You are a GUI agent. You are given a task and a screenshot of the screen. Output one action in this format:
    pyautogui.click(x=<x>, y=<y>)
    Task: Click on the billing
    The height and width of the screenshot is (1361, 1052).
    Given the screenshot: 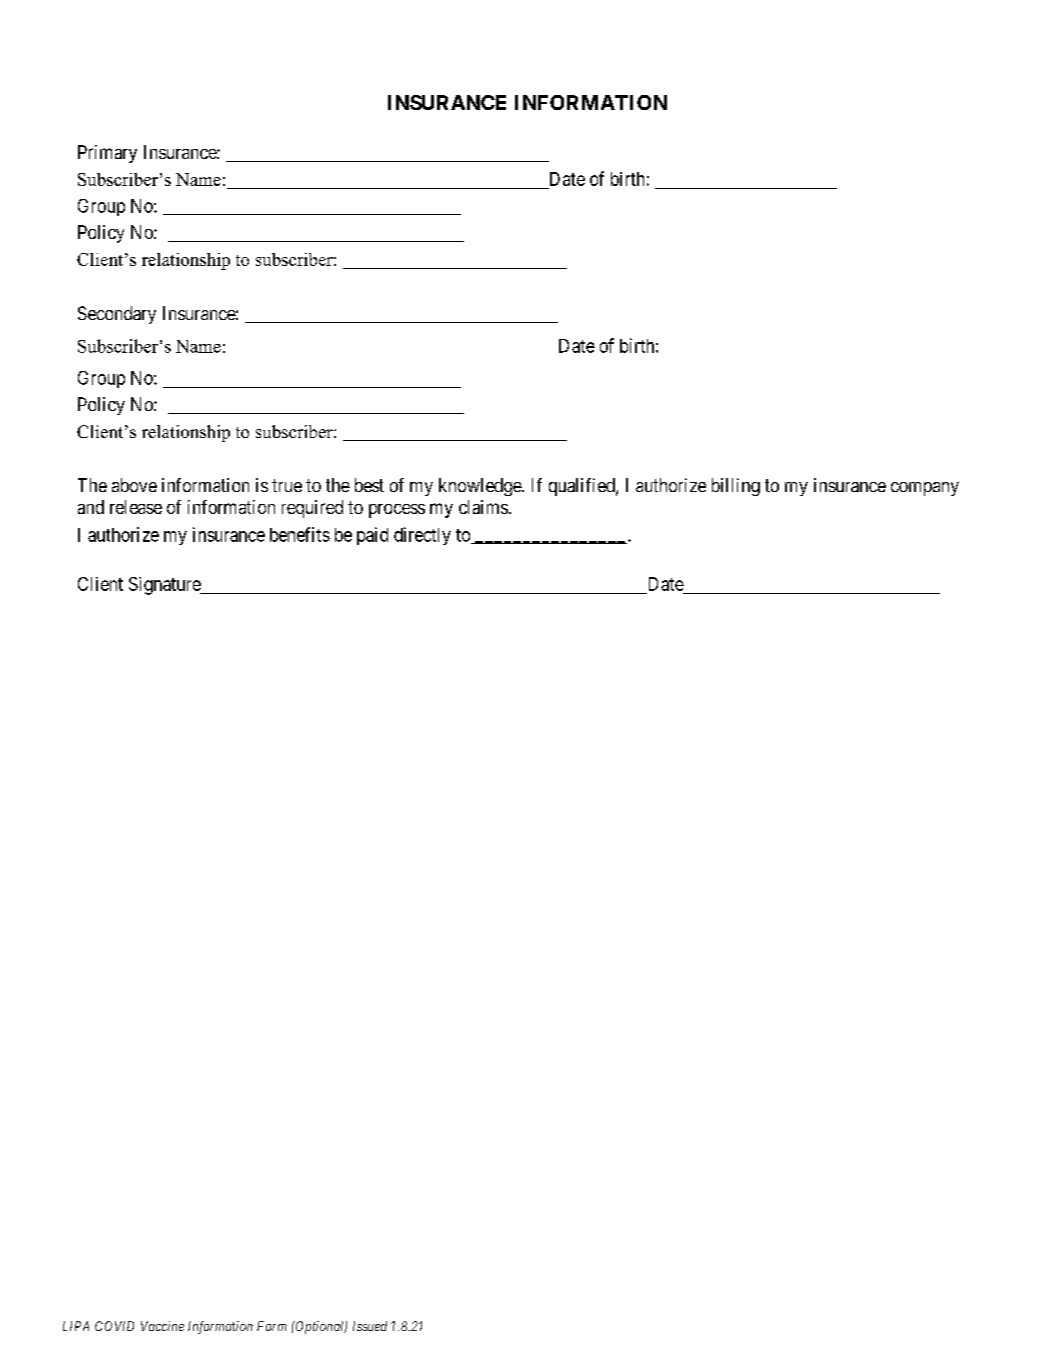 What is the action you would take?
    pyautogui.click(x=736, y=487)
